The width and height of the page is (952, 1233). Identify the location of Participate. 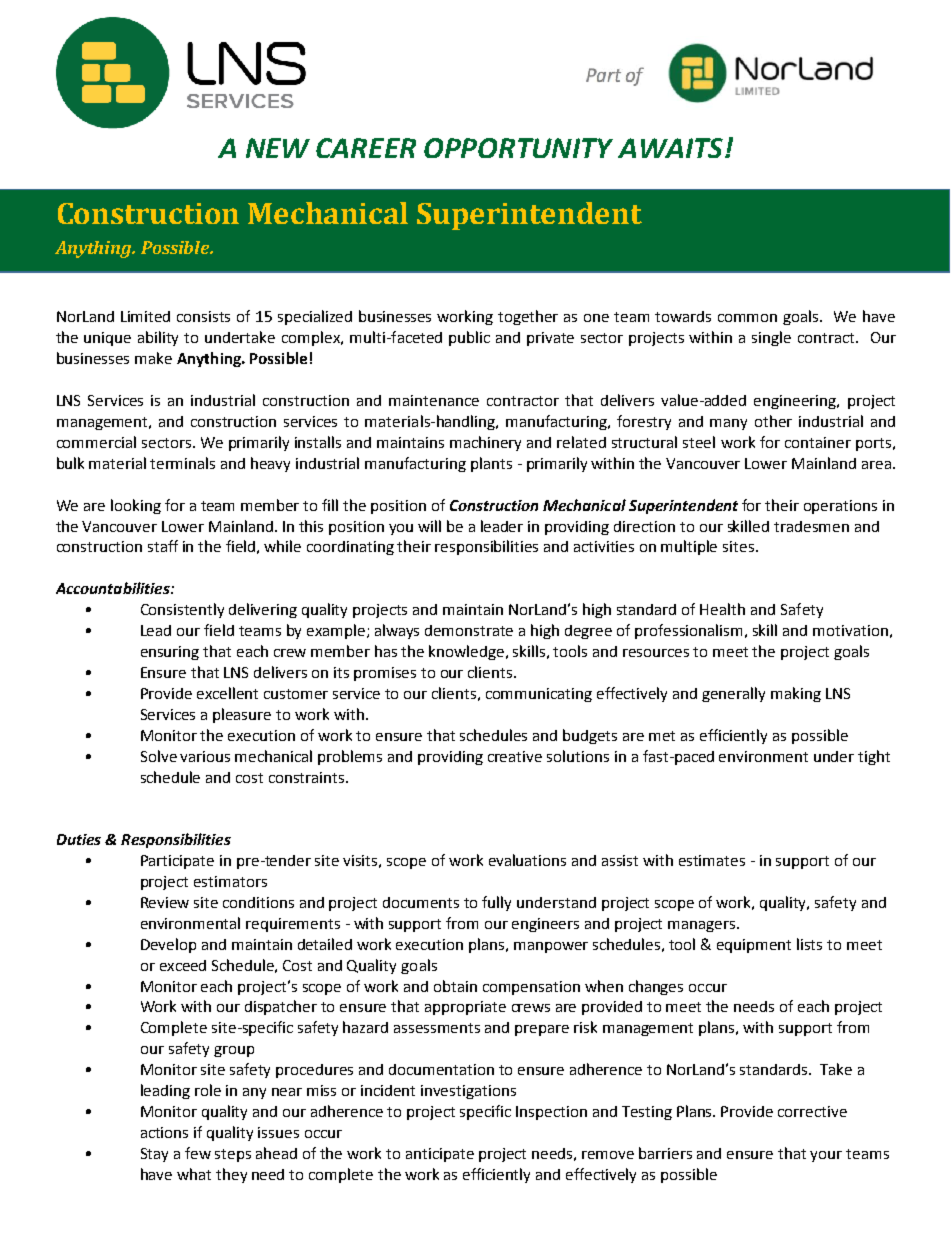
(177, 862).
